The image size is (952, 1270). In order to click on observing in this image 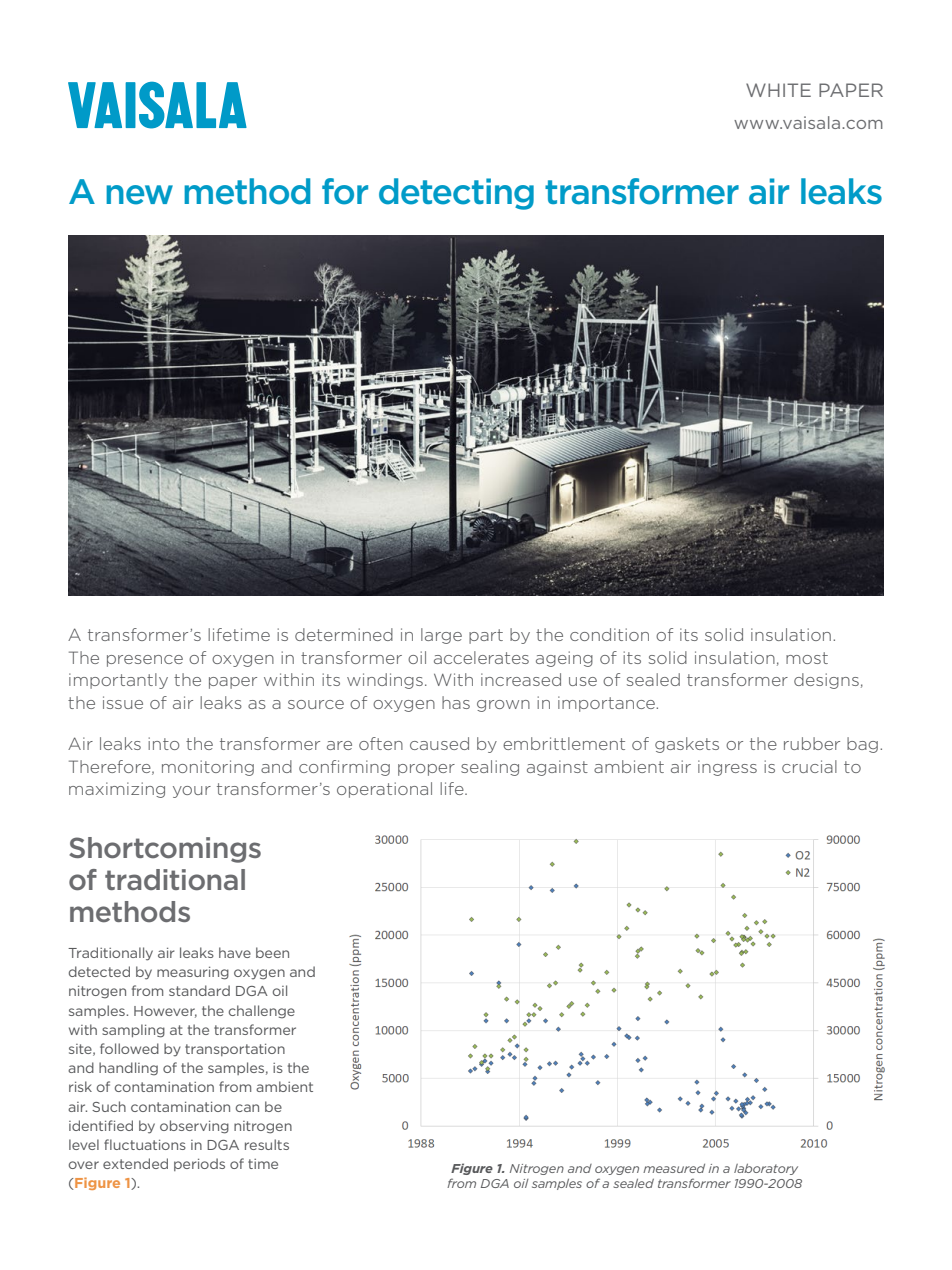, I will do `click(194, 1127)`.
